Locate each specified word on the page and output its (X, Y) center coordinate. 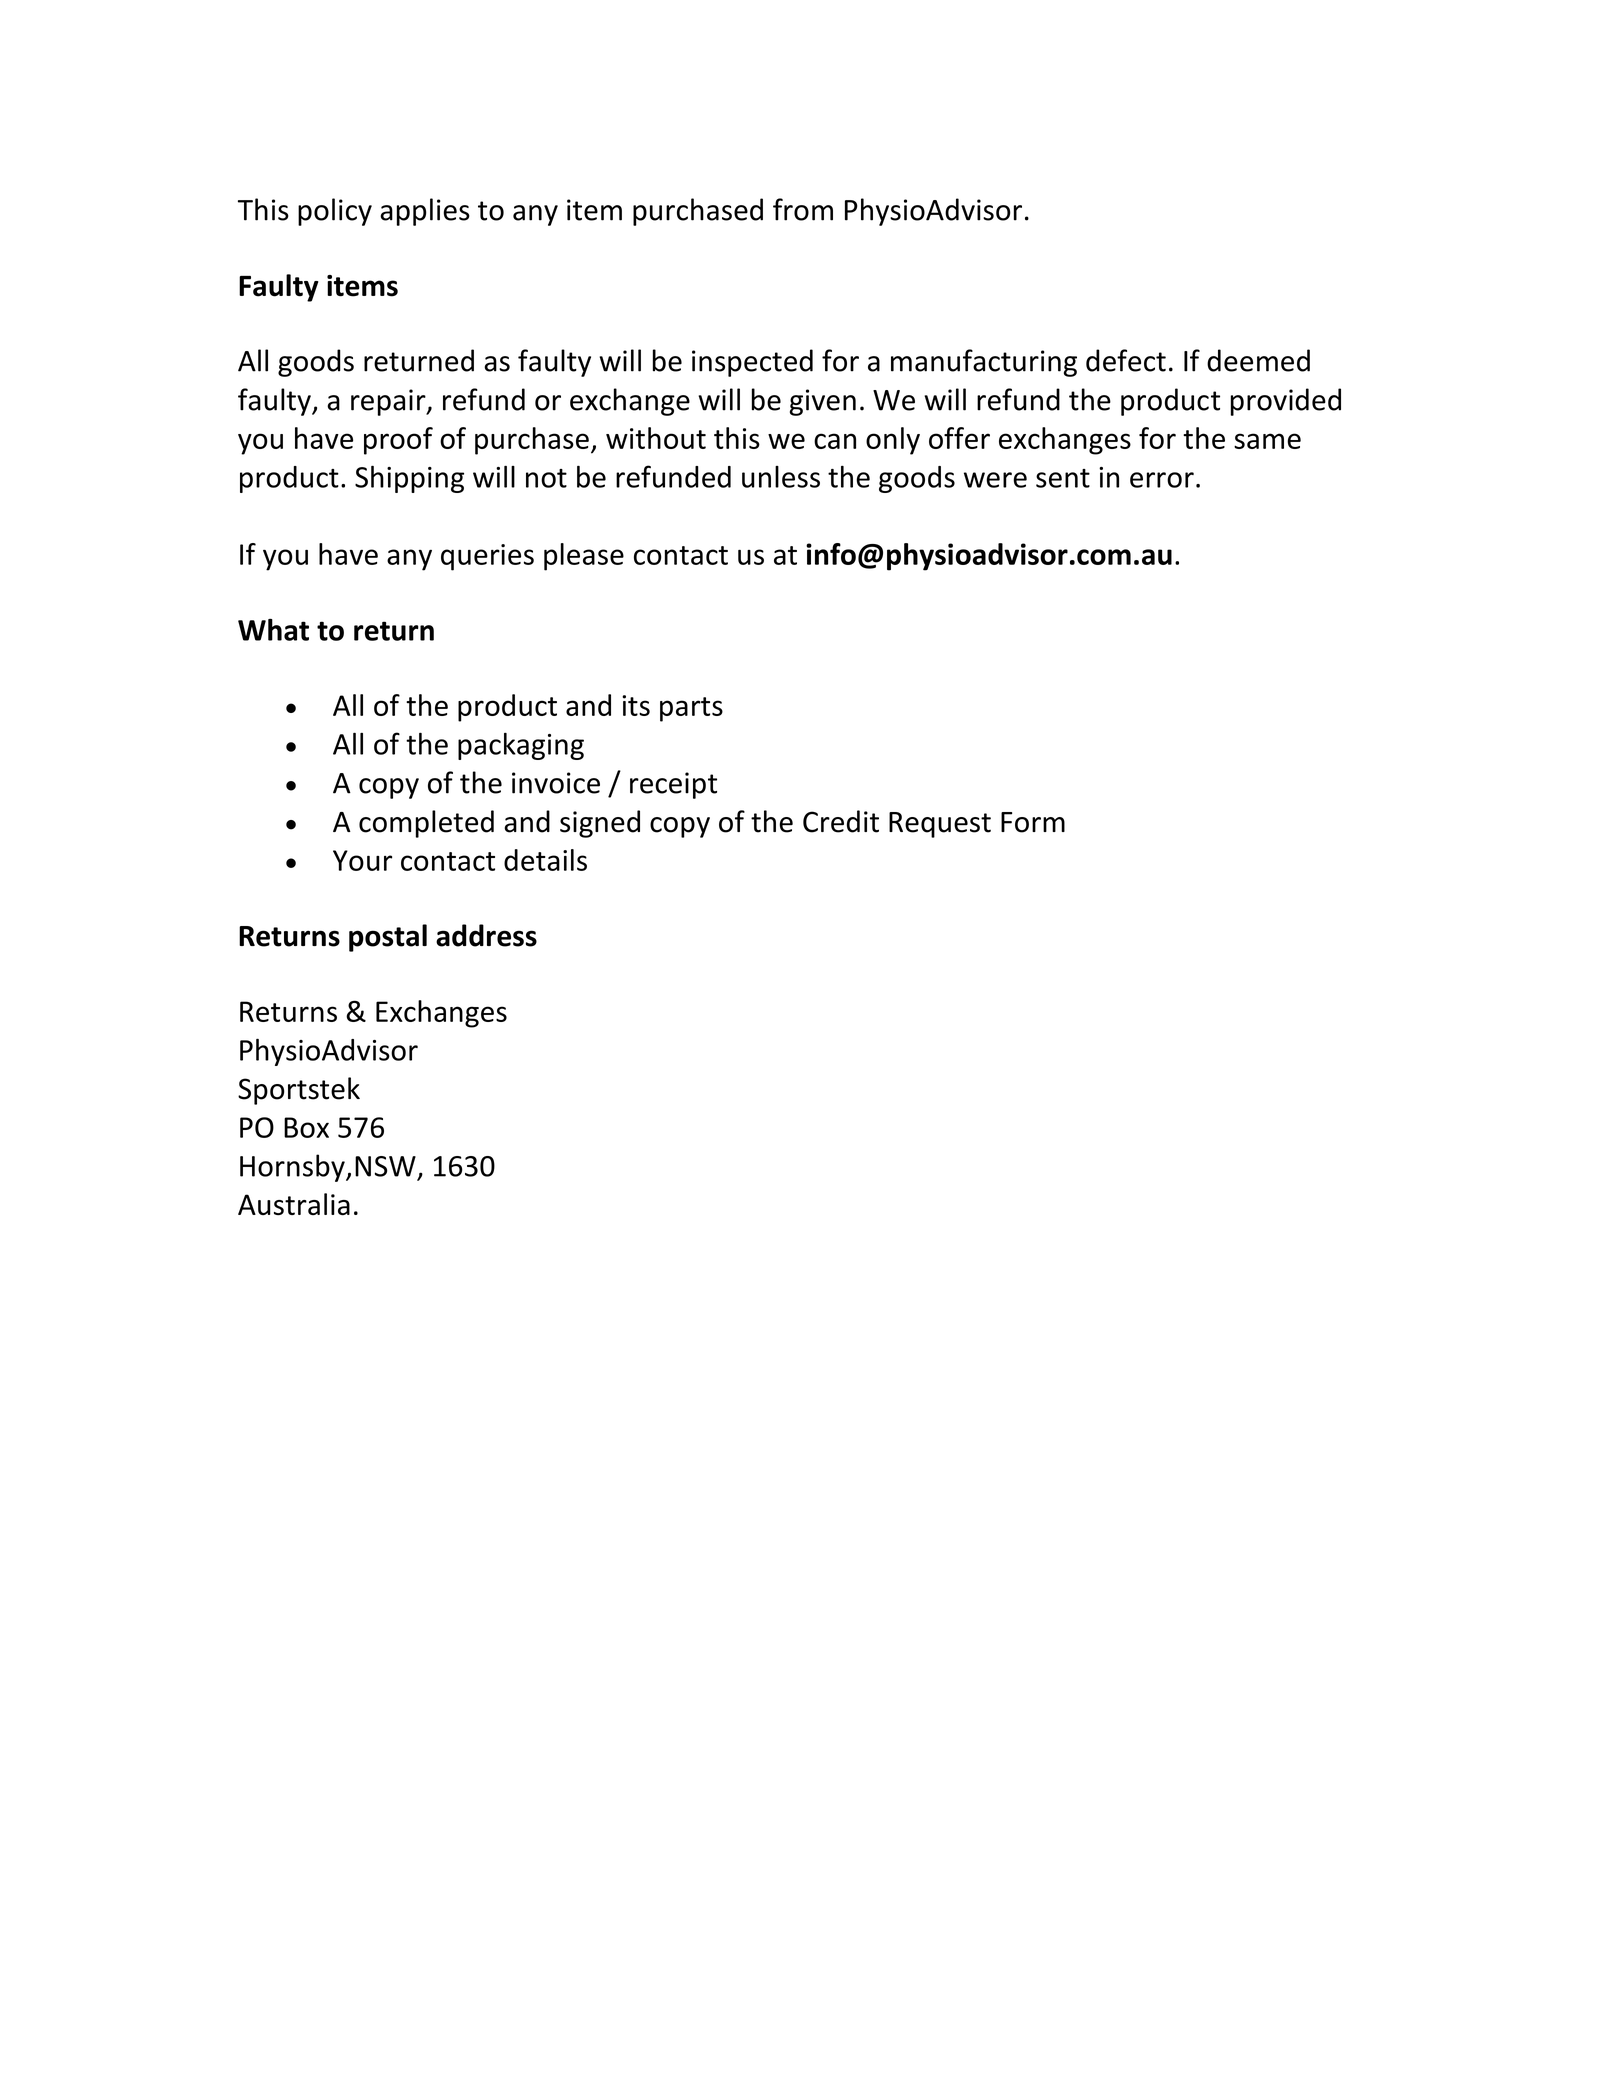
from (803, 209)
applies (425, 212)
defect (1126, 360)
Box (306, 1127)
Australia (294, 1204)
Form (1033, 822)
